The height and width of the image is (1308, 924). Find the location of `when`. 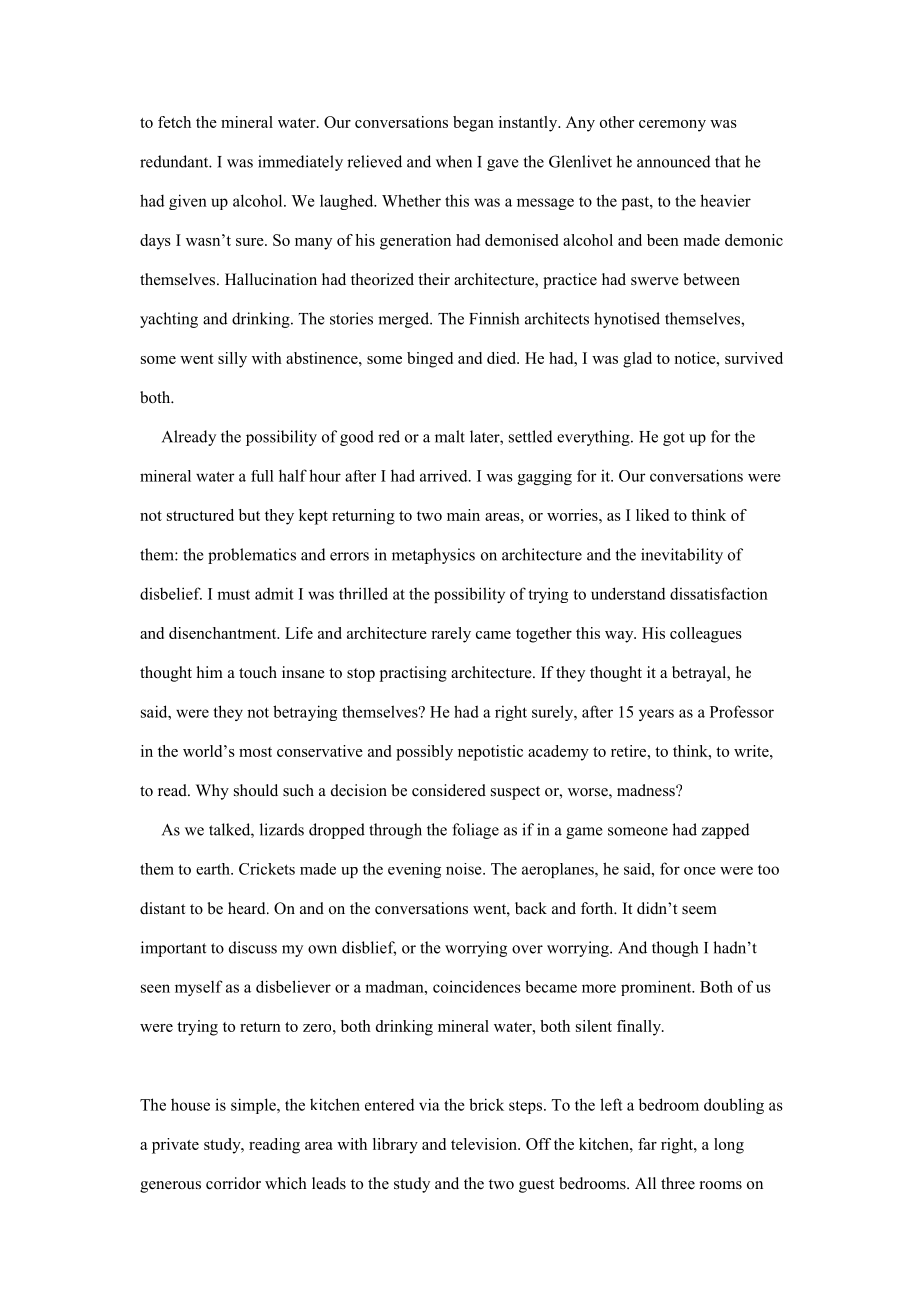

when is located at coordinates (454, 161).
